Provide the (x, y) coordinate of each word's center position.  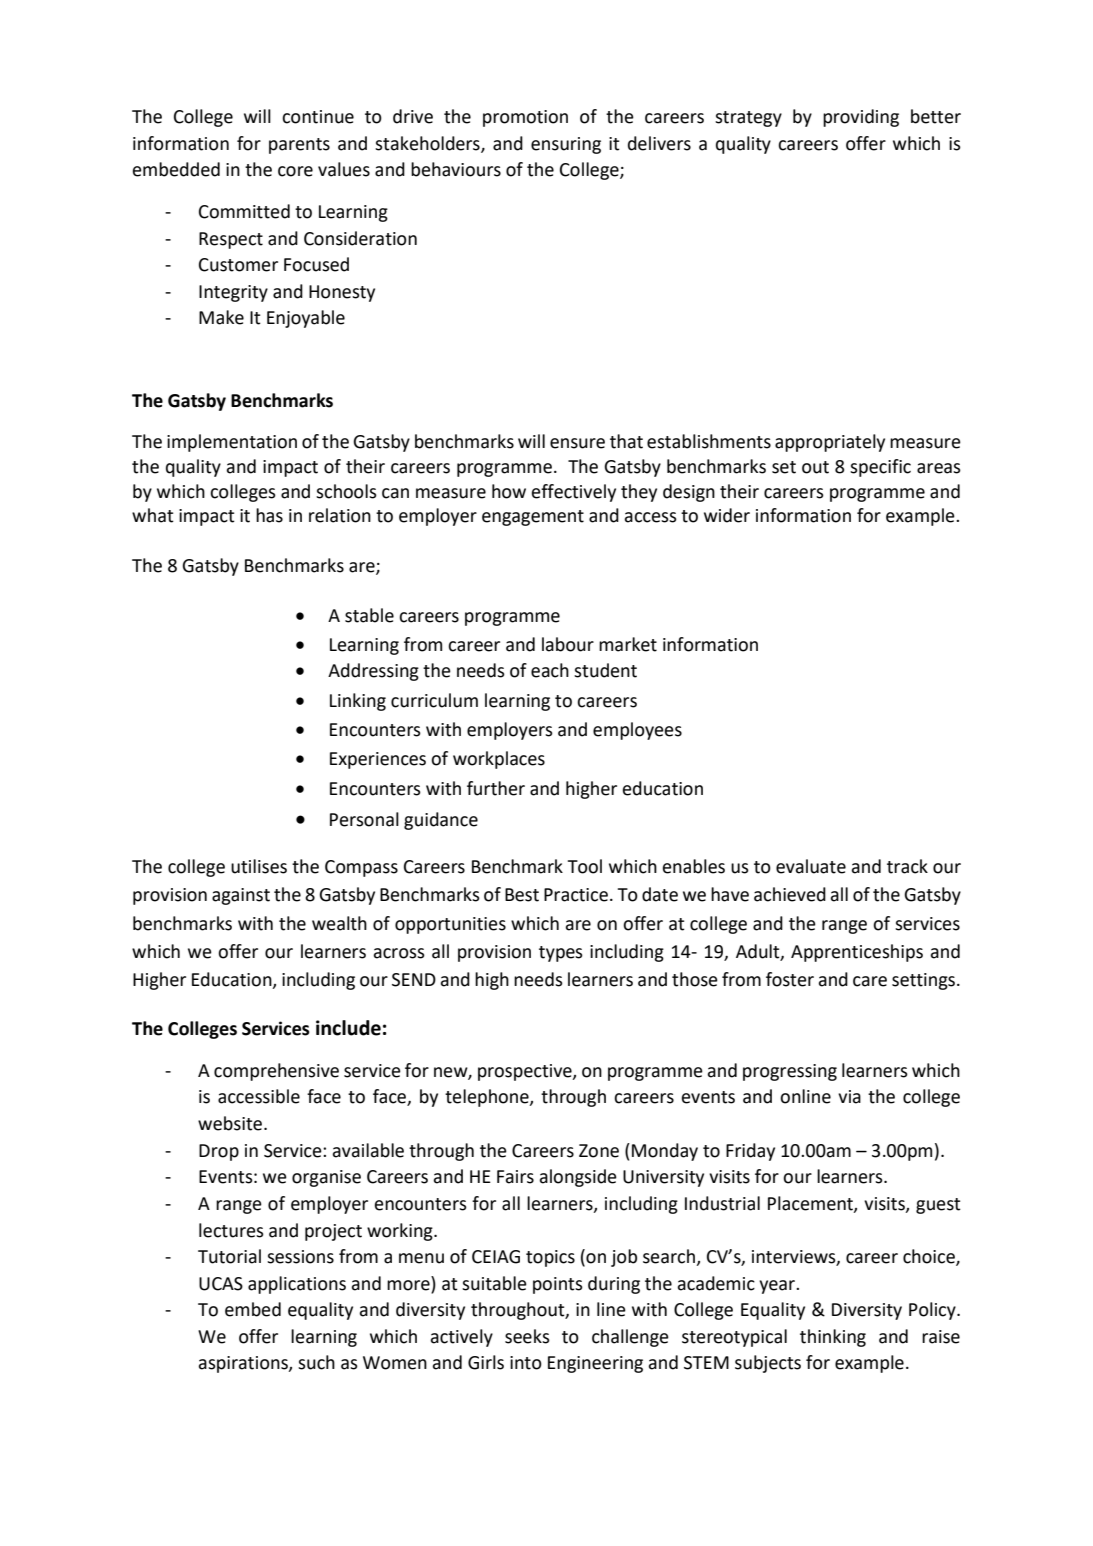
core (295, 171)
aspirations (244, 1364)
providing (861, 118)
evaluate (811, 866)
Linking (358, 702)
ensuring (566, 145)
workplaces (499, 760)
